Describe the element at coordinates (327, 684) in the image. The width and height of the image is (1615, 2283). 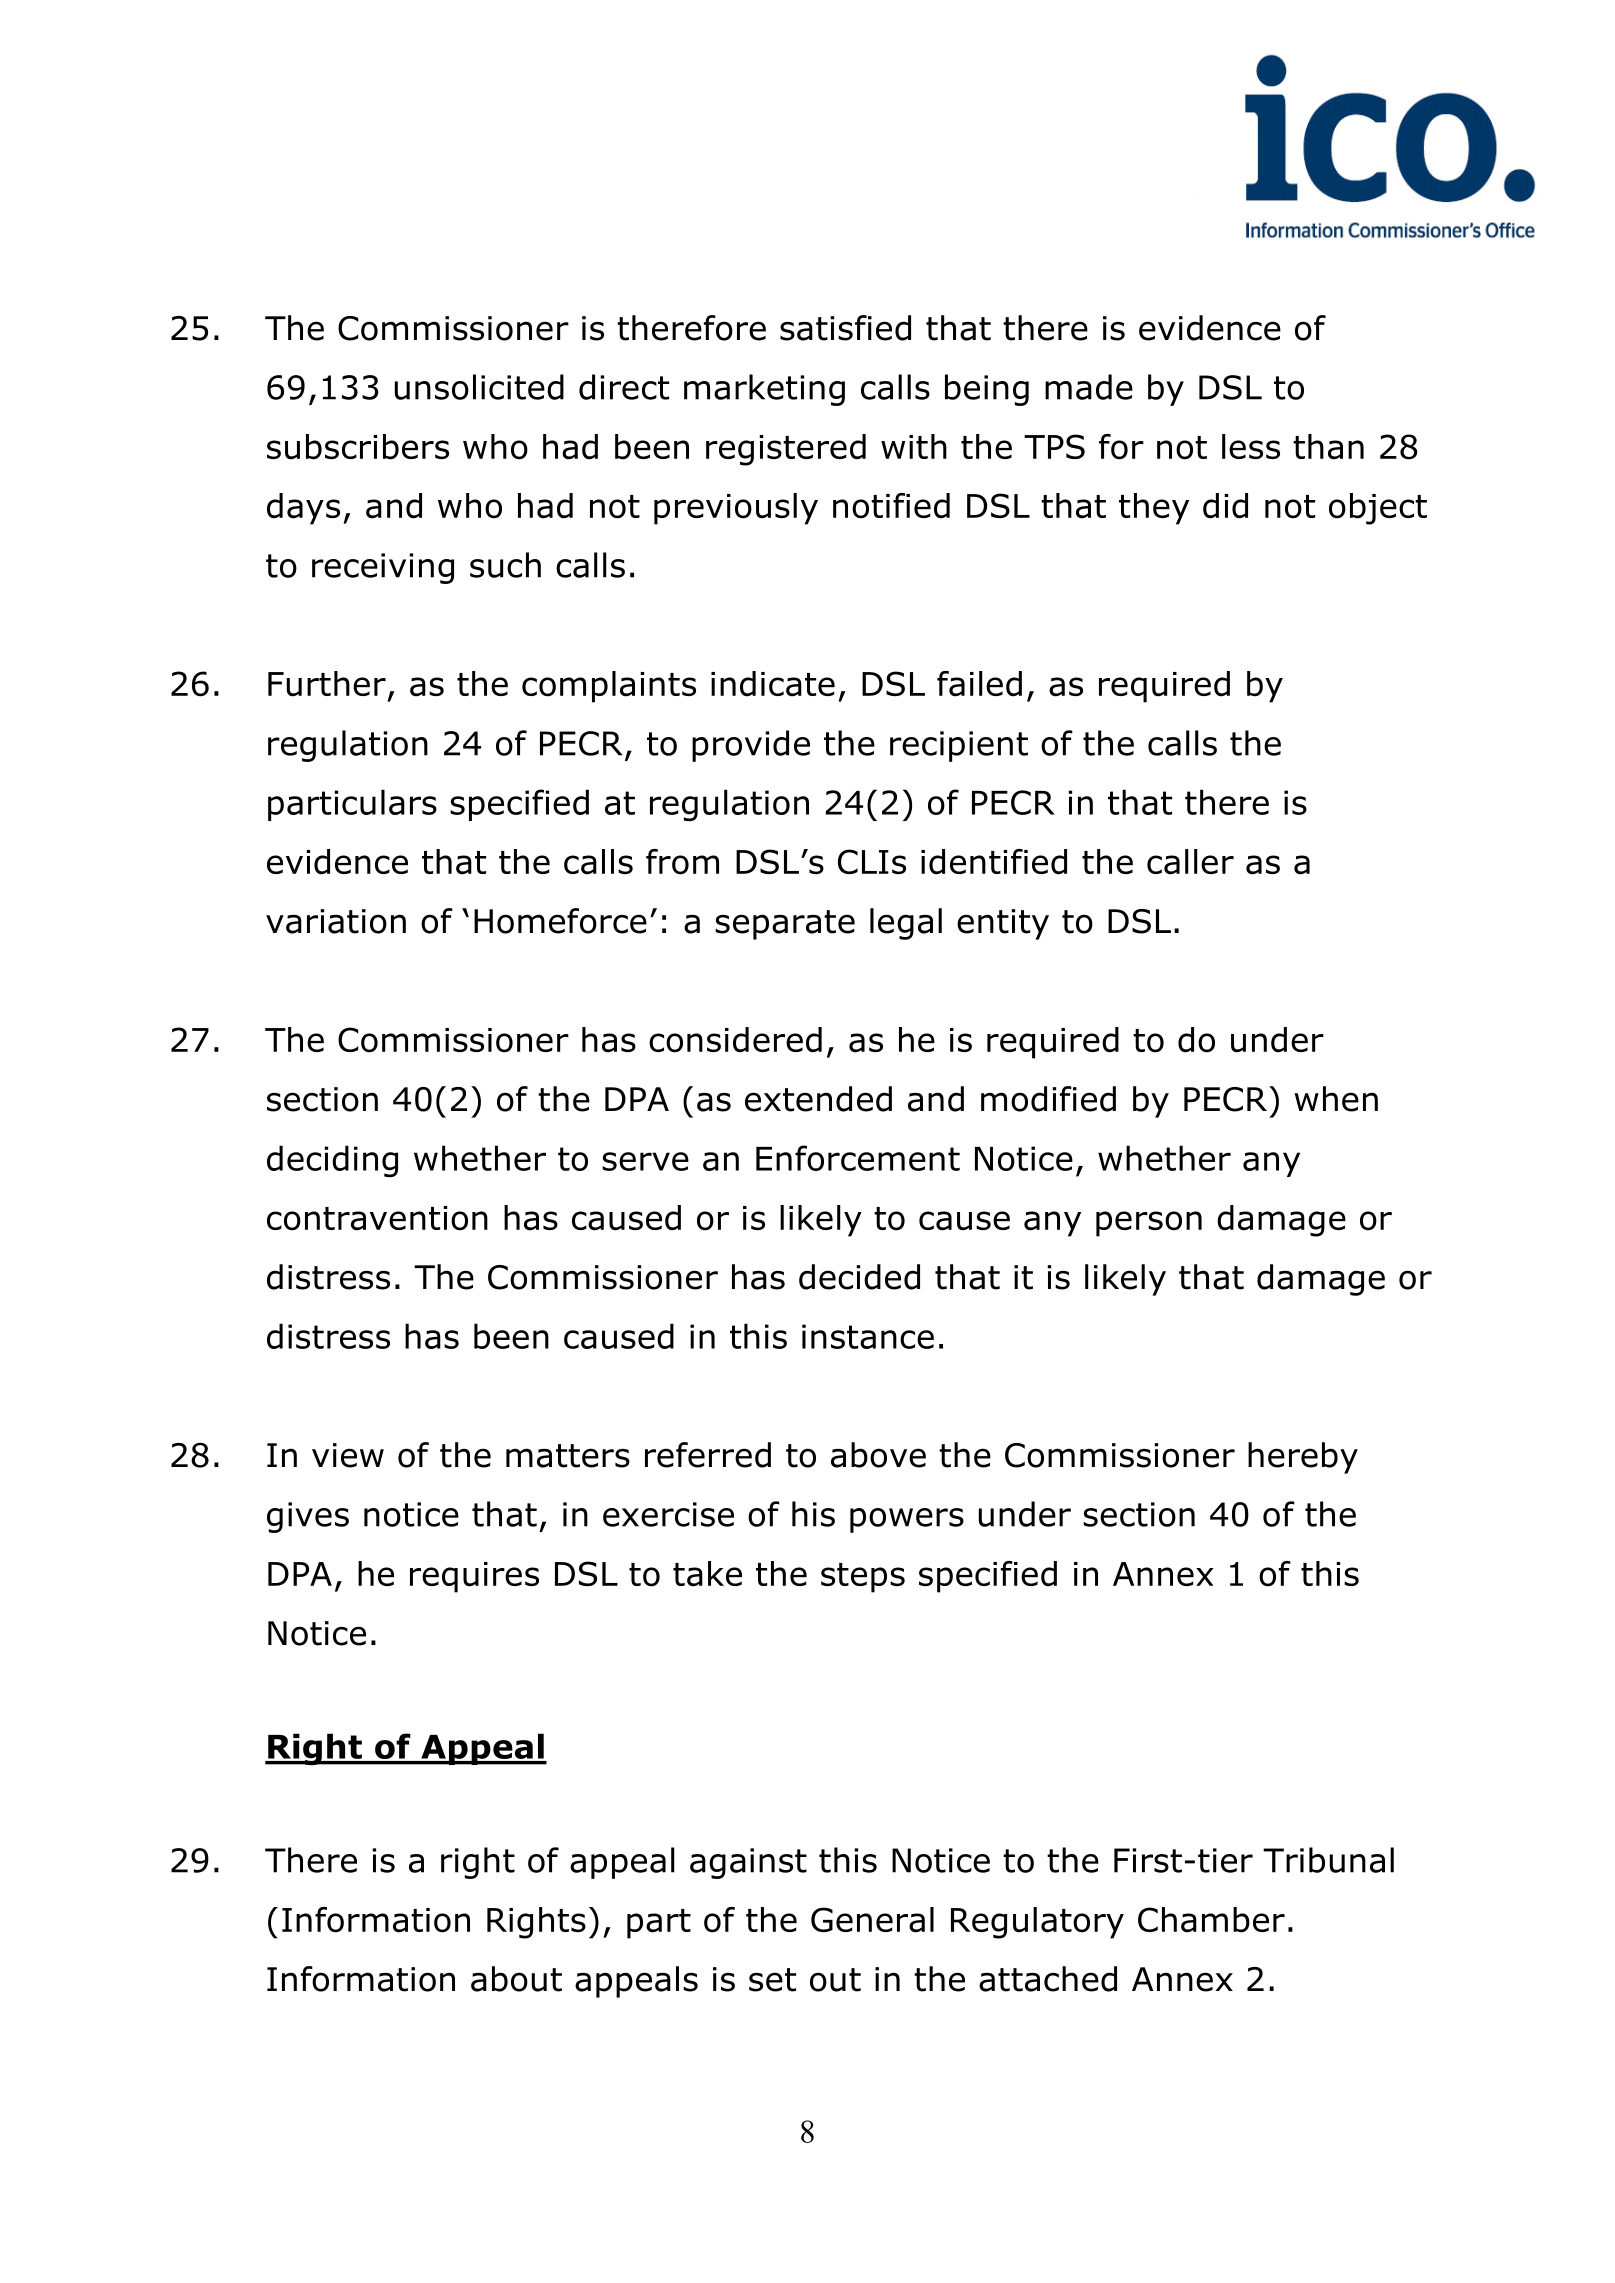
I see `Further` at that location.
